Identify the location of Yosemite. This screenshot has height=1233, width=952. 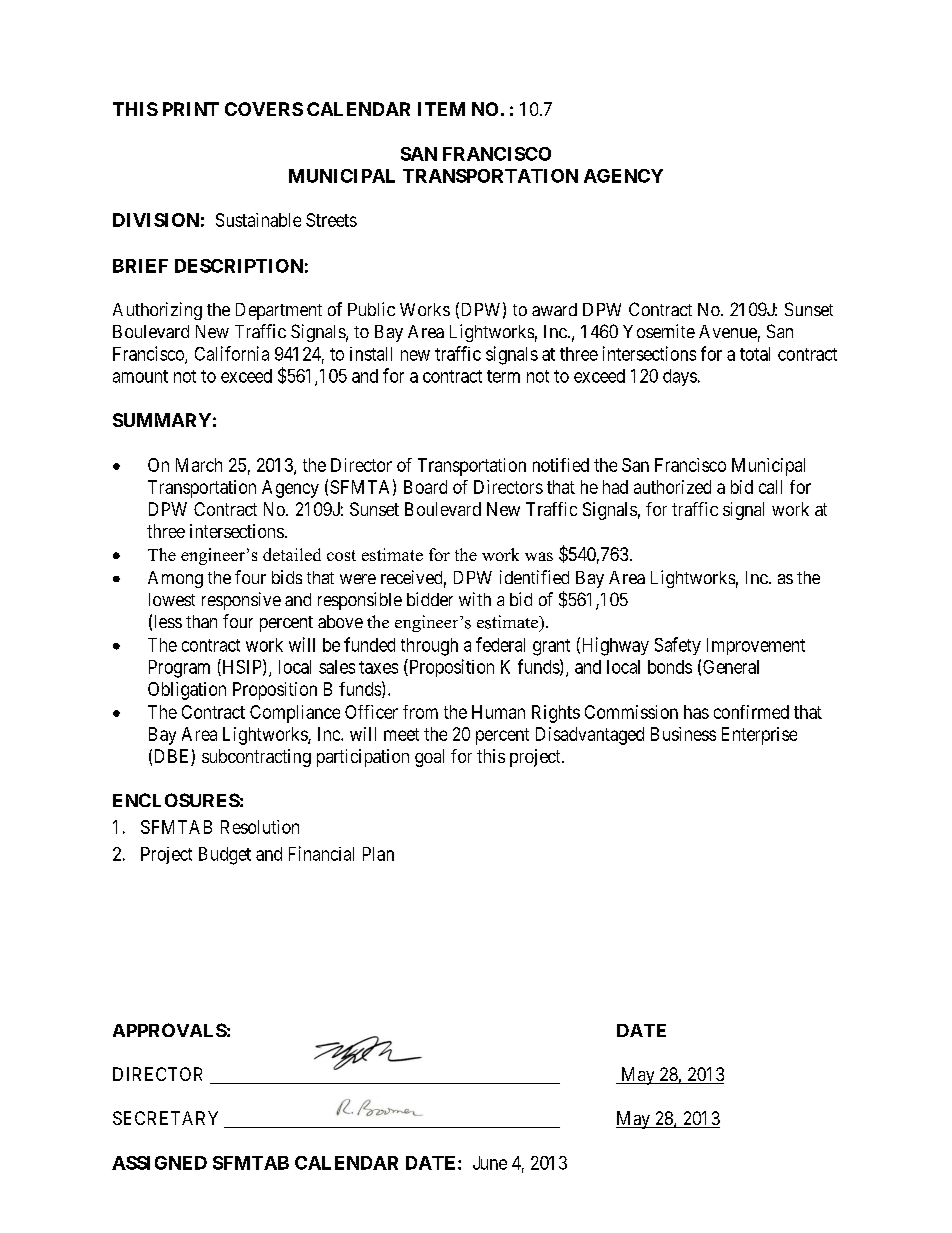
(659, 331).
